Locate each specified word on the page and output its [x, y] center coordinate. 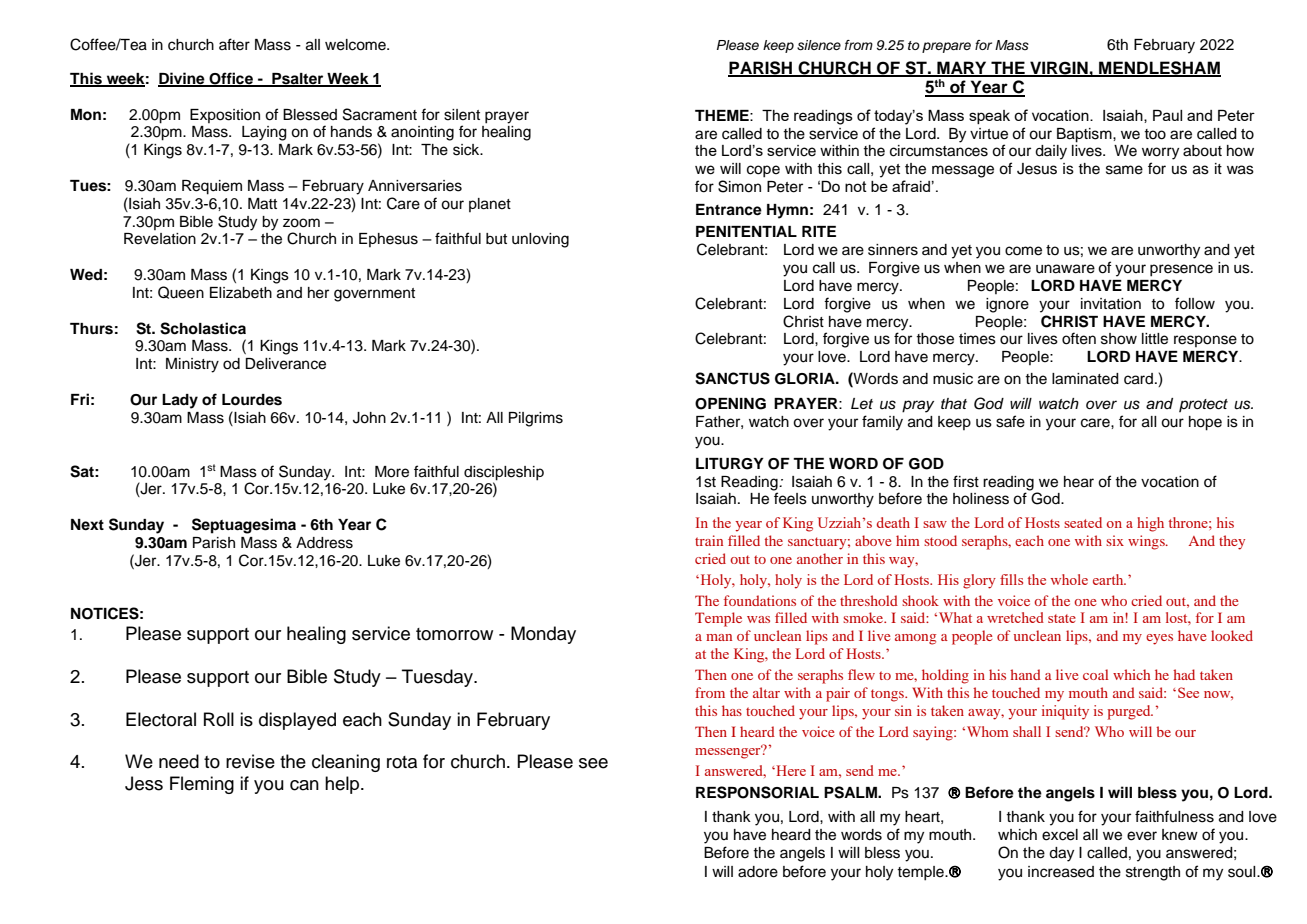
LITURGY [730, 464]
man [719, 637]
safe [1010, 421]
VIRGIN [1059, 68]
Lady [180, 401]
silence [819, 45]
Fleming [202, 785]
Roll [219, 719]
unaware [1065, 269]
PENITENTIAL [746, 231]
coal [1095, 674]
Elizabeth [241, 293]
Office [231, 79]
